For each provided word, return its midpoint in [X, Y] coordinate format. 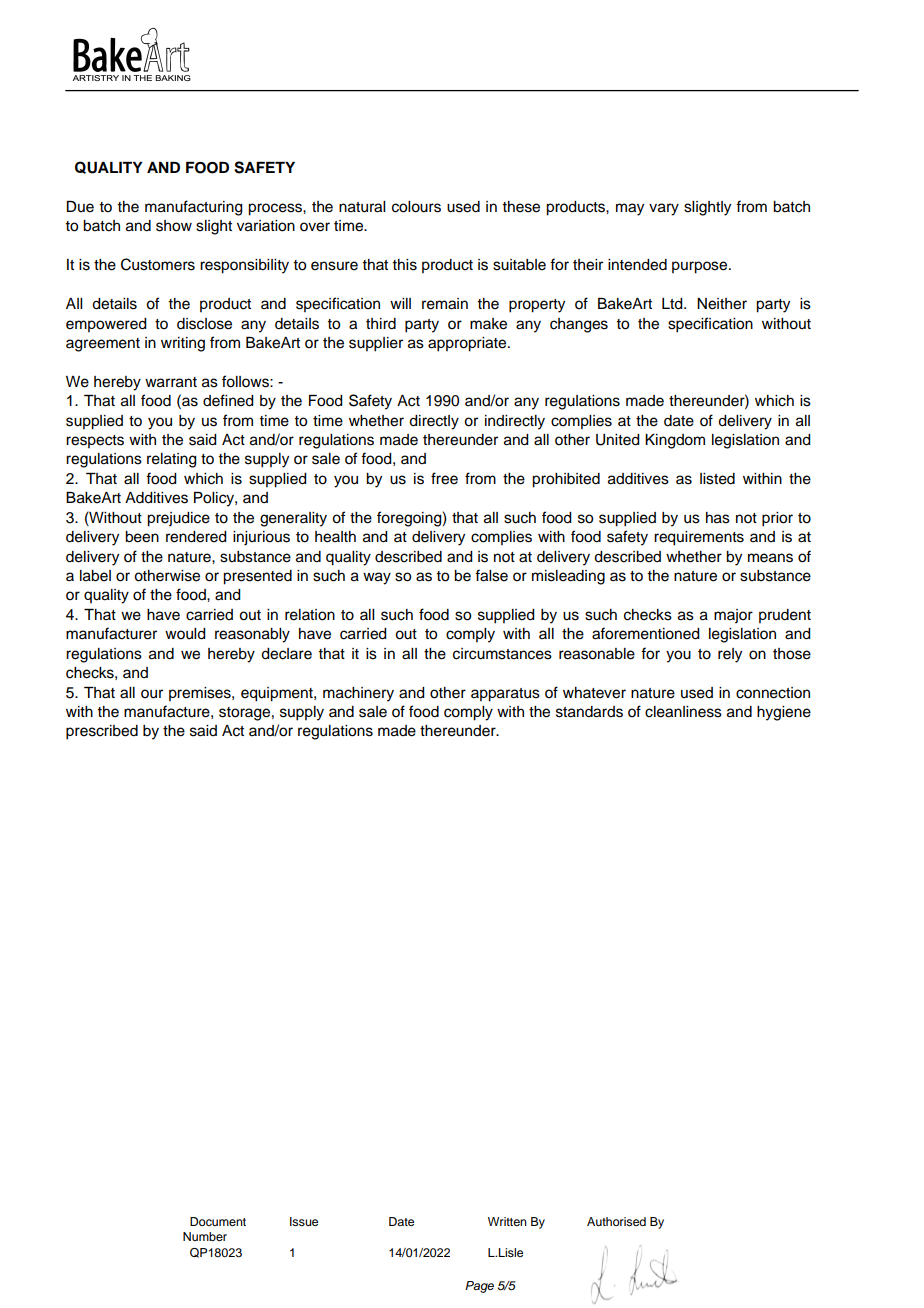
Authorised [616, 1221]
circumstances [502, 654]
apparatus [505, 695]
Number [205, 1236]
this [404, 265]
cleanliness [683, 712]
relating [172, 460]
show [174, 226]
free [444, 478]
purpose [701, 267]
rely [730, 655]
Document [218, 1221]
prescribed [102, 732]
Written [507, 1221]
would [185, 634]
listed [717, 479]
